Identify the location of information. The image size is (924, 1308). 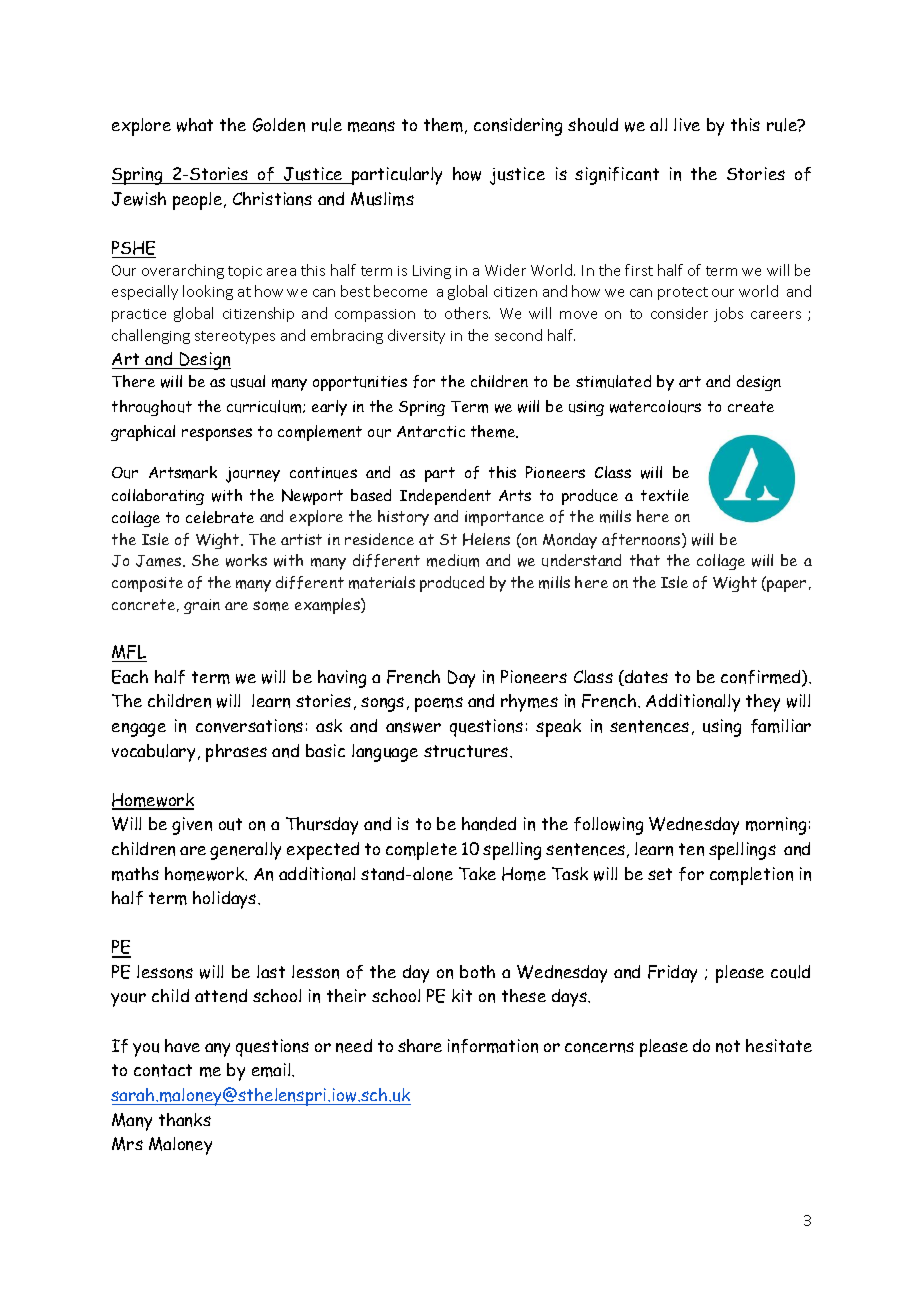
(493, 1046).
